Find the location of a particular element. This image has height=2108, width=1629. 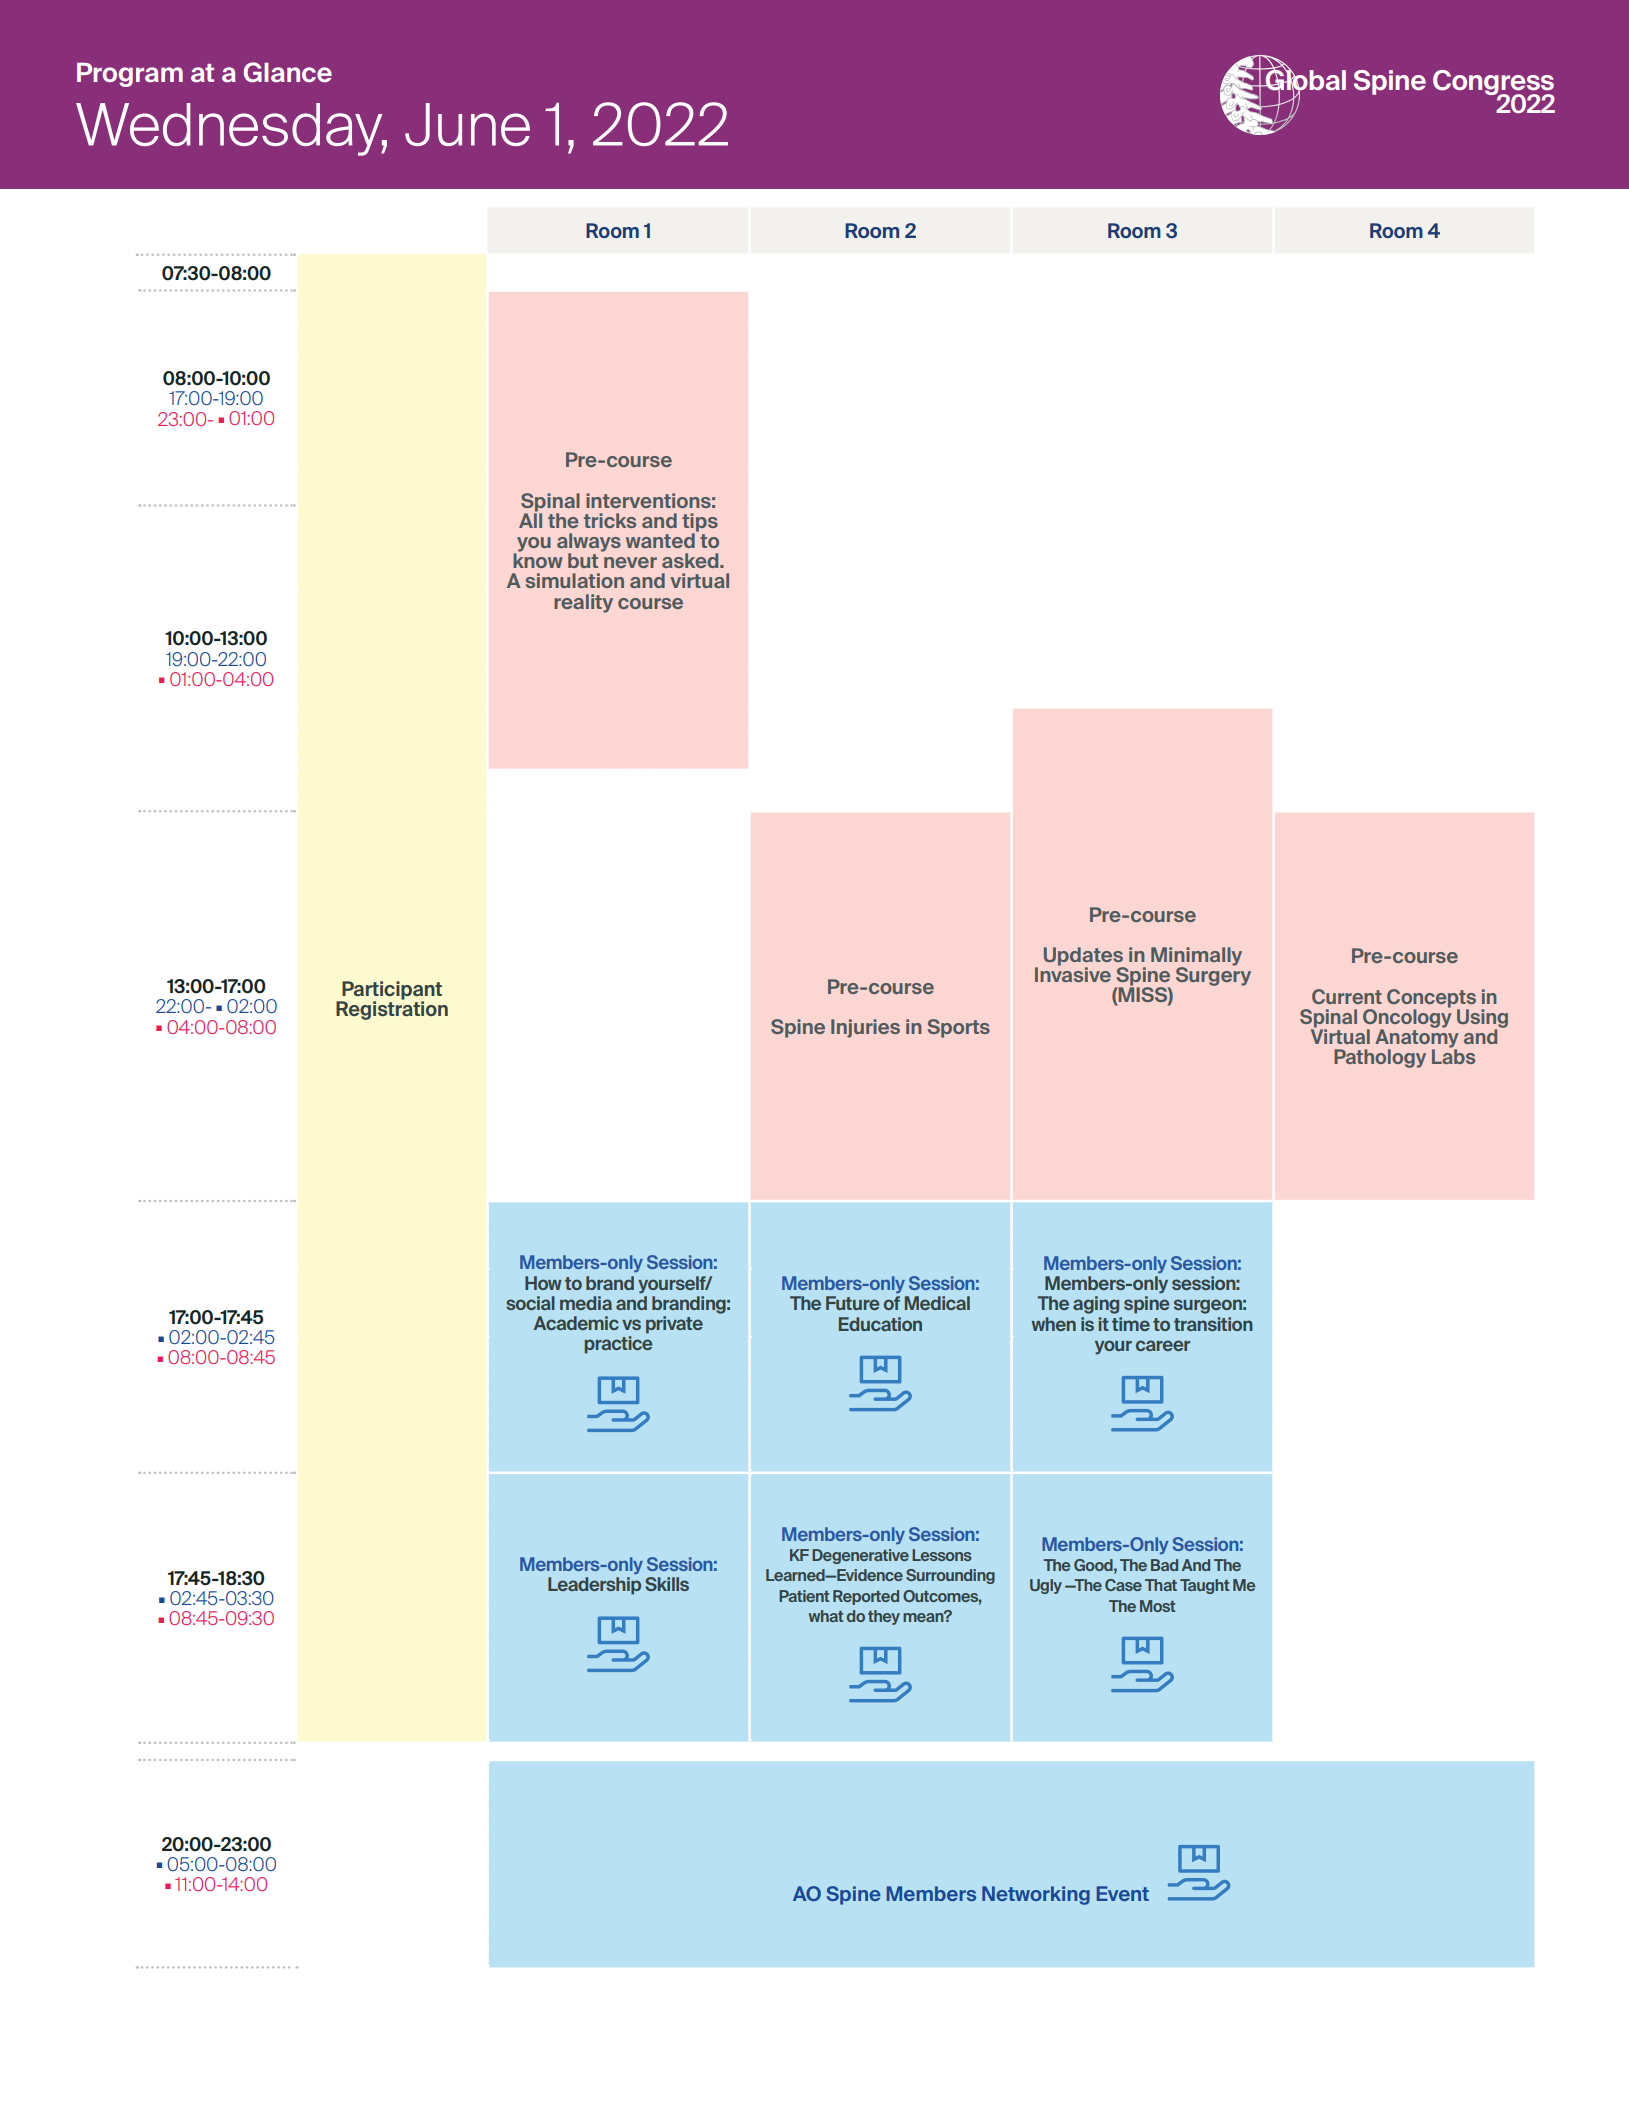

know is located at coordinates (538, 559).
